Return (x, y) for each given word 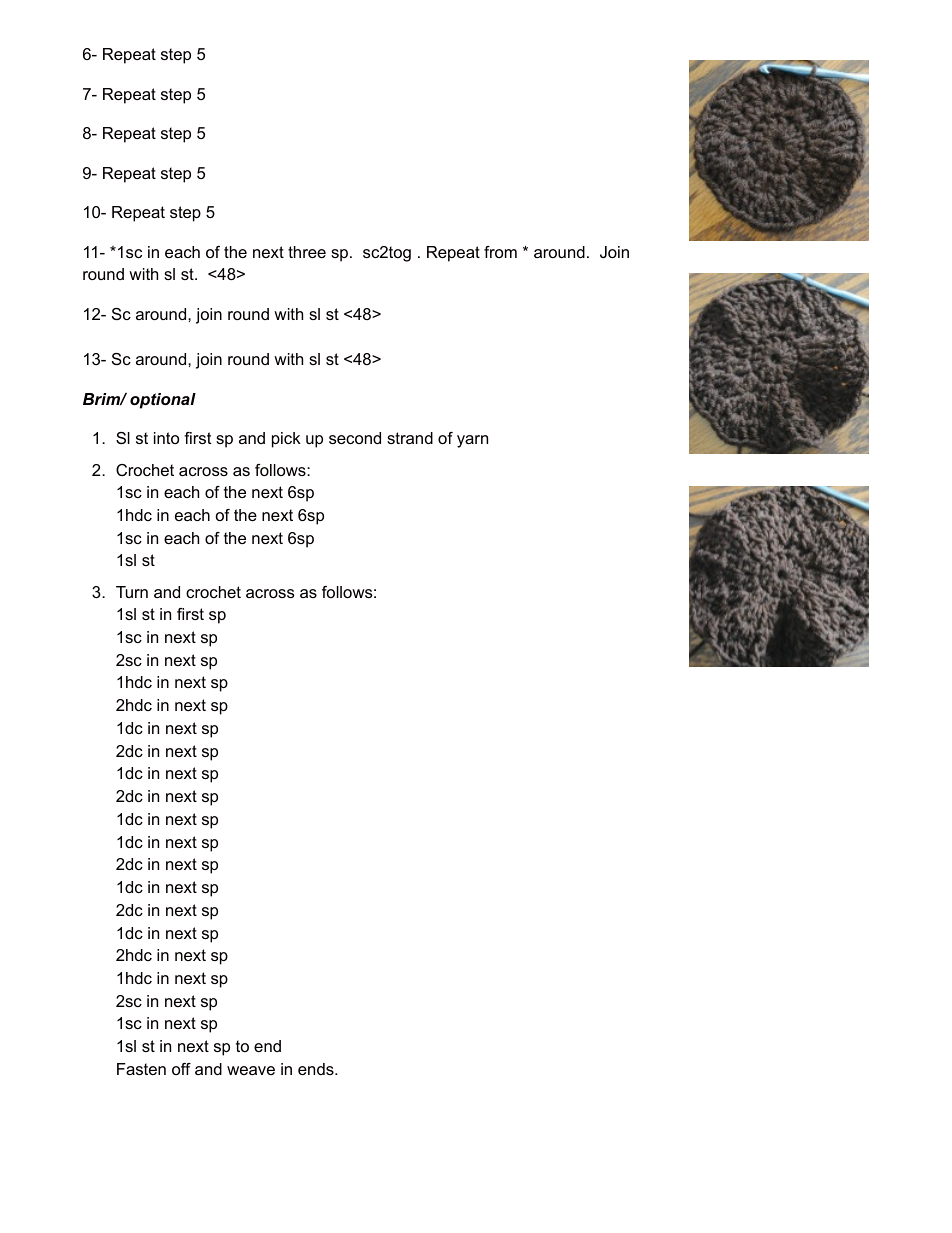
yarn (472, 441)
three (307, 252)
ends (317, 1069)
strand (410, 438)
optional (163, 401)
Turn (132, 592)
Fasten (141, 1069)
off (181, 1069)
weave (251, 1070)
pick (286, 440)
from (500, 252)
